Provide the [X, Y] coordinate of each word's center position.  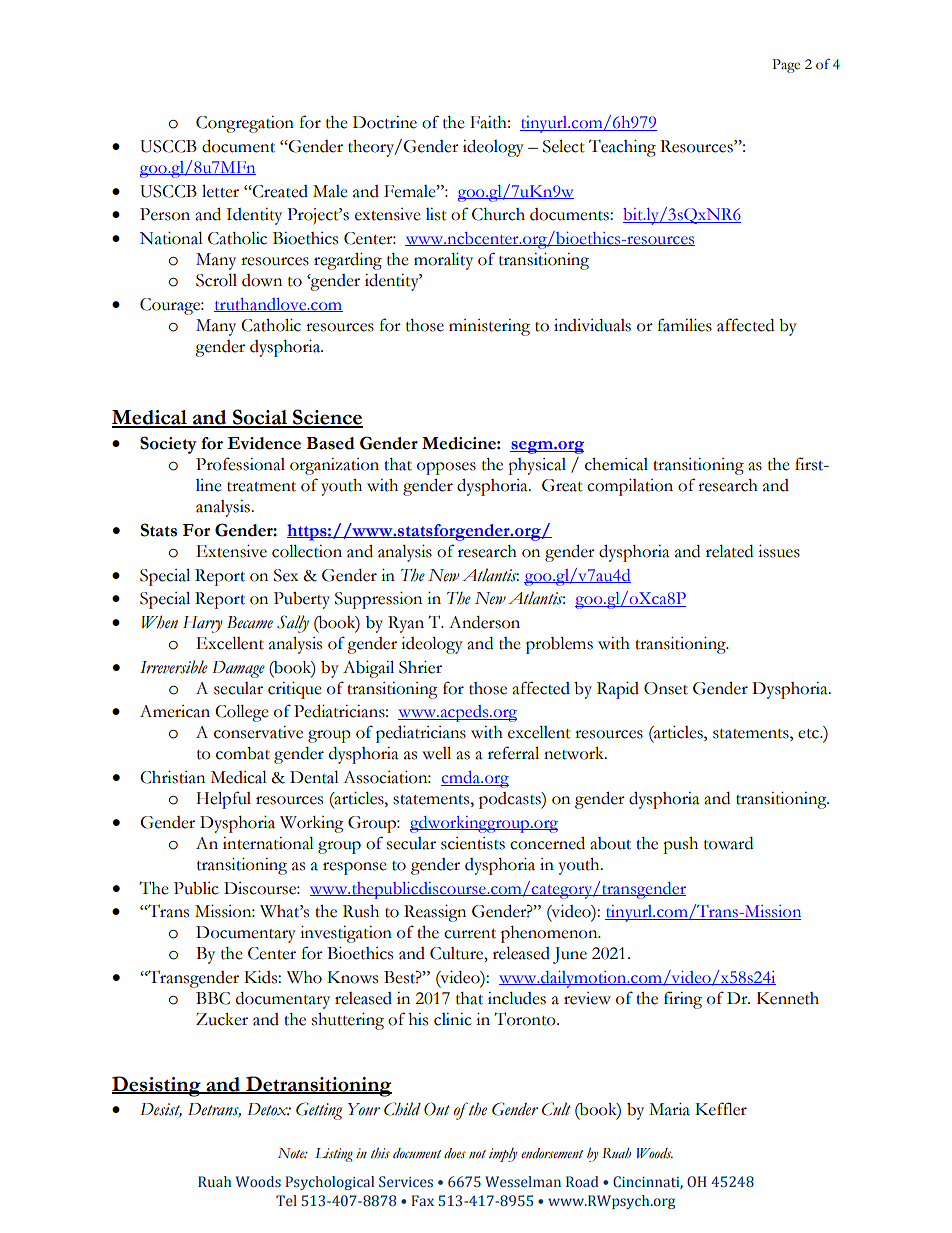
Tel [286, 1201]
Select [564, 146]
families [685, 325]
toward [728, 843]
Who [304, 977]
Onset [666, 688]
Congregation [245, 124]
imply [503, 1154]
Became [250, 622]
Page [786, 66]
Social [260, 418]
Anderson [484, 622]
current [470, 934]
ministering [489, 327]
